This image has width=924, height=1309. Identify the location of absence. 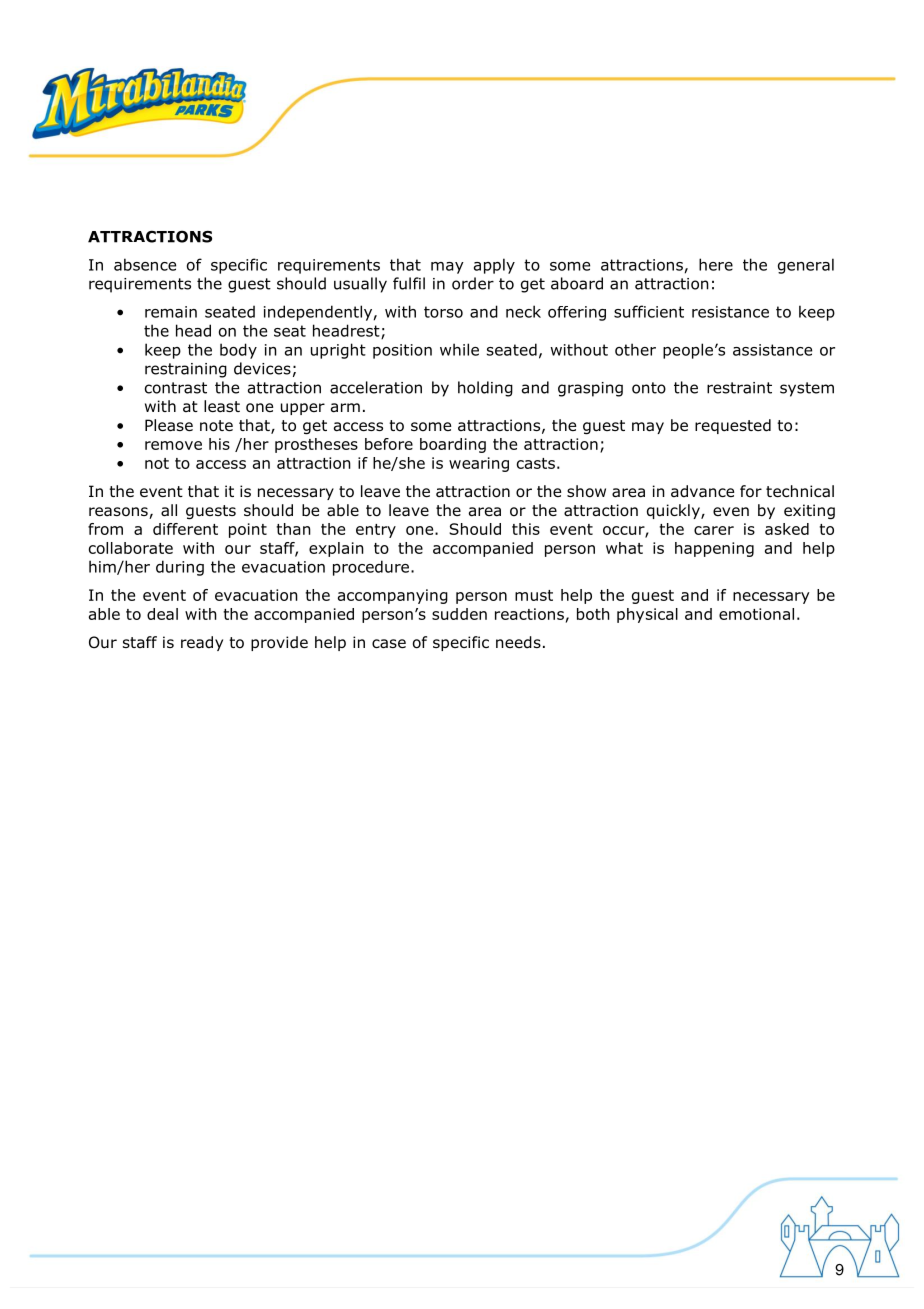
(145, 264).
